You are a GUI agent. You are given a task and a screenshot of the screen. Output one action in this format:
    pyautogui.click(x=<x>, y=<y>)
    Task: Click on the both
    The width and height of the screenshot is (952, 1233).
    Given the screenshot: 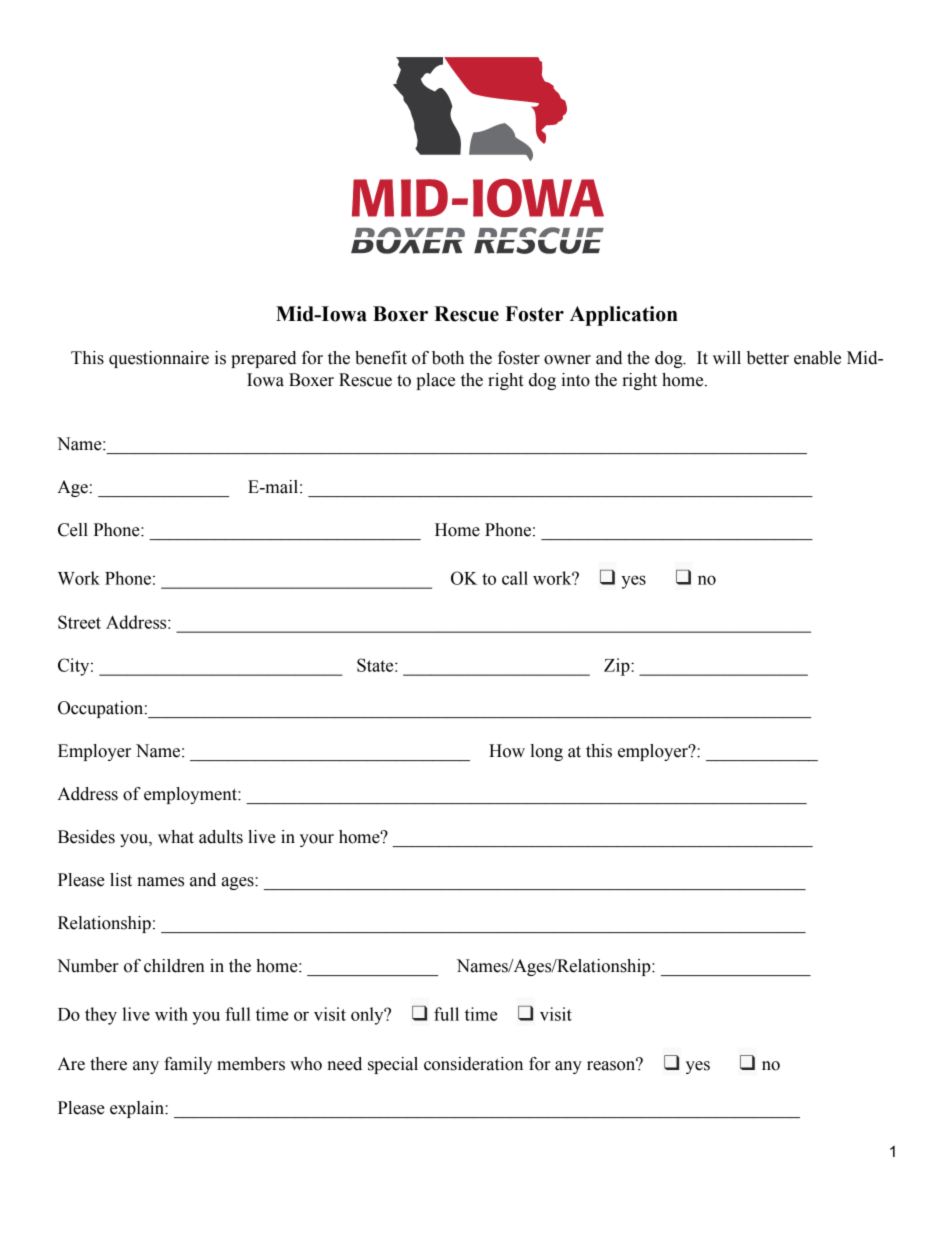 What is the action you would take?
    pyautogui.click(x=448, y=358)
